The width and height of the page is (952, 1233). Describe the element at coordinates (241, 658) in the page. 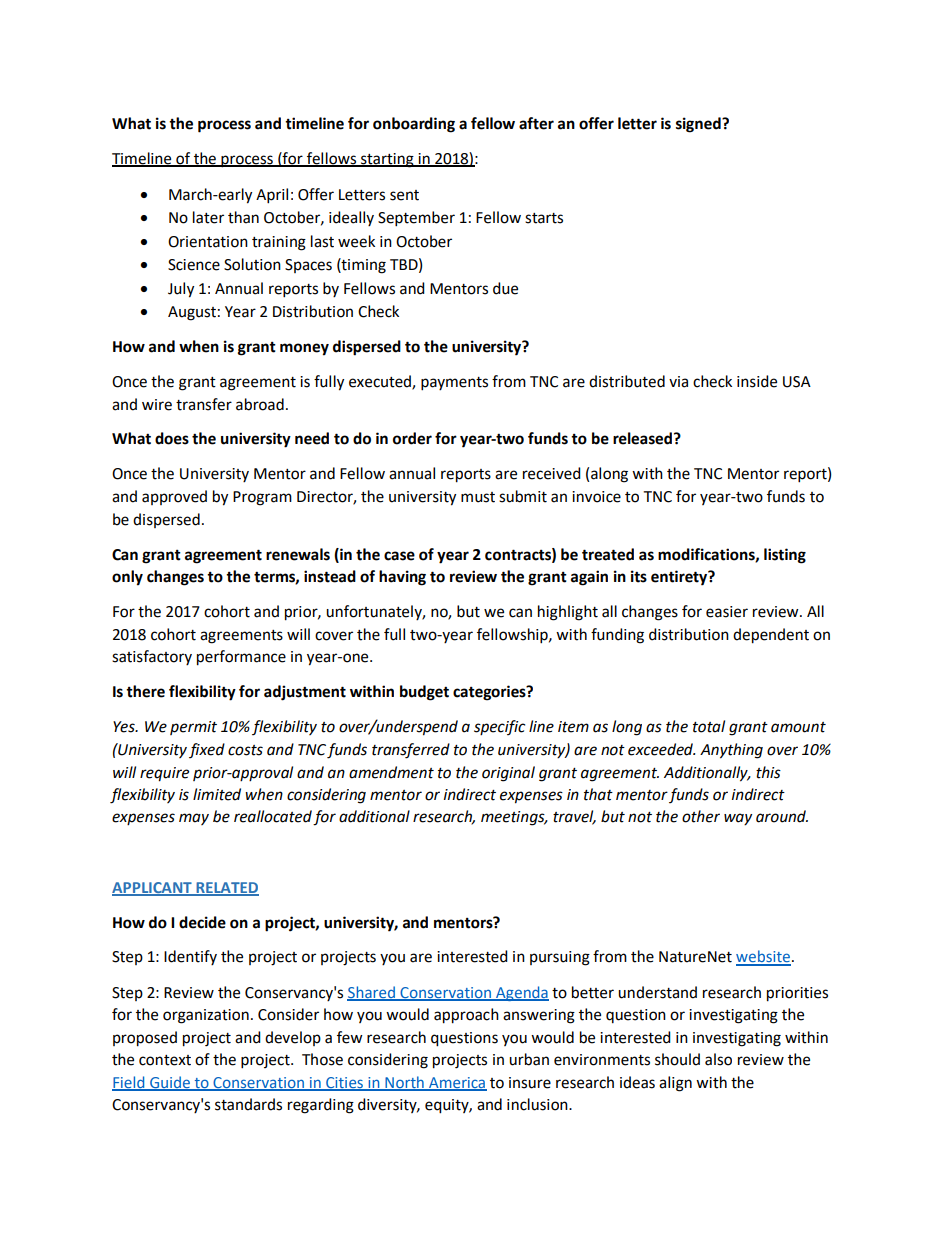

I see `performance` at that location.
